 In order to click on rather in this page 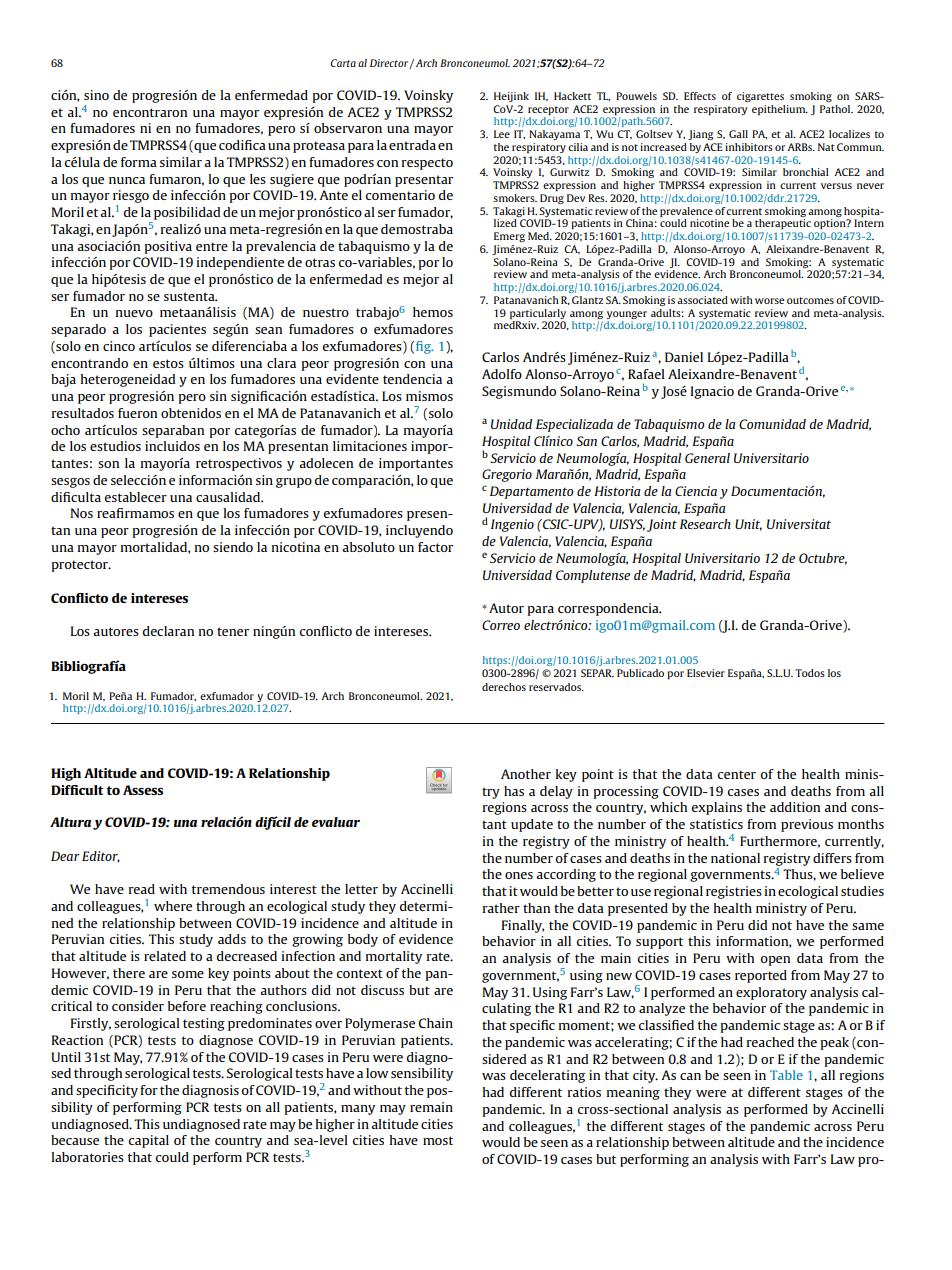, I will do `click(501, 908)`.
